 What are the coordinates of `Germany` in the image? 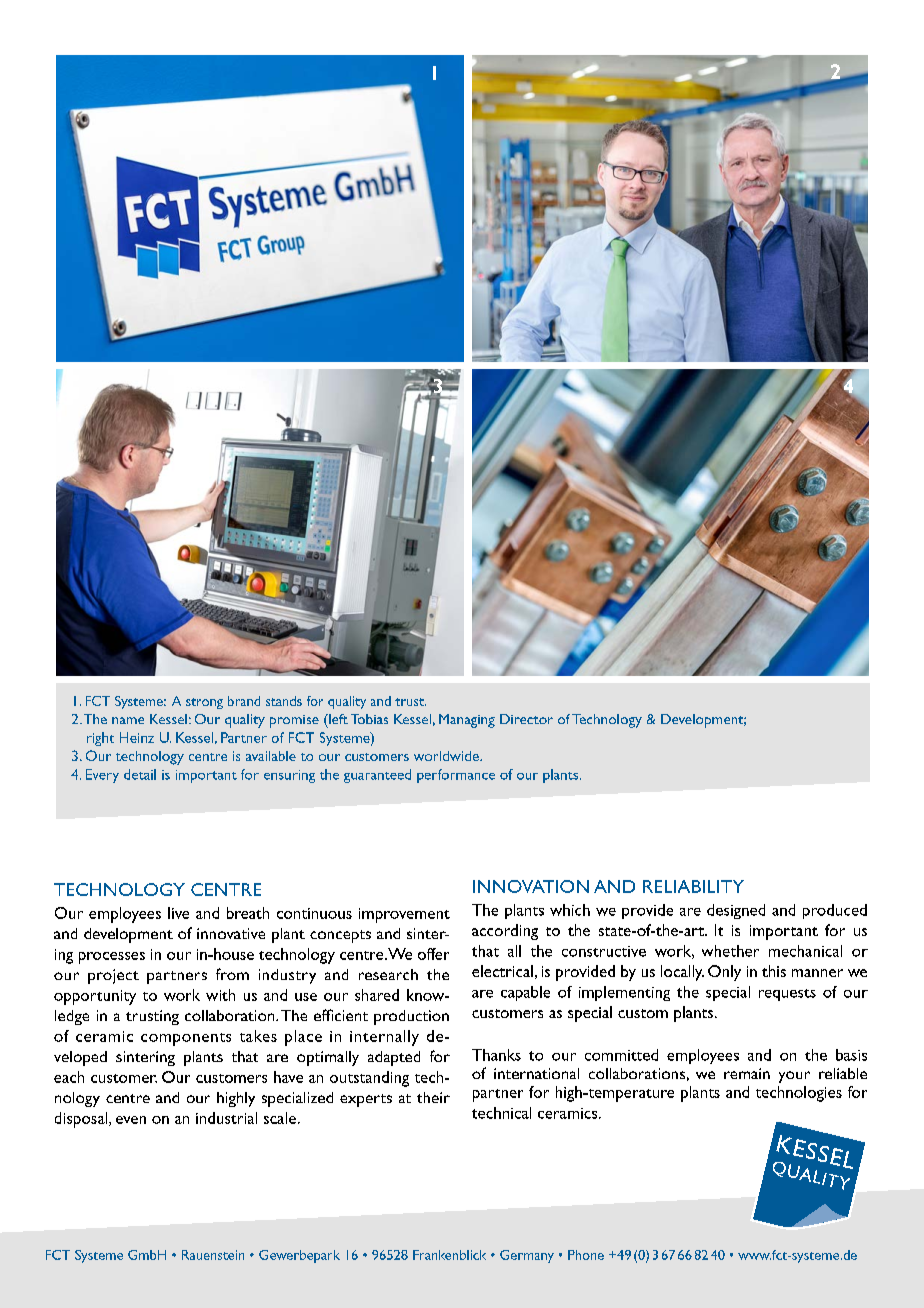 It's located at (527, 1256).
